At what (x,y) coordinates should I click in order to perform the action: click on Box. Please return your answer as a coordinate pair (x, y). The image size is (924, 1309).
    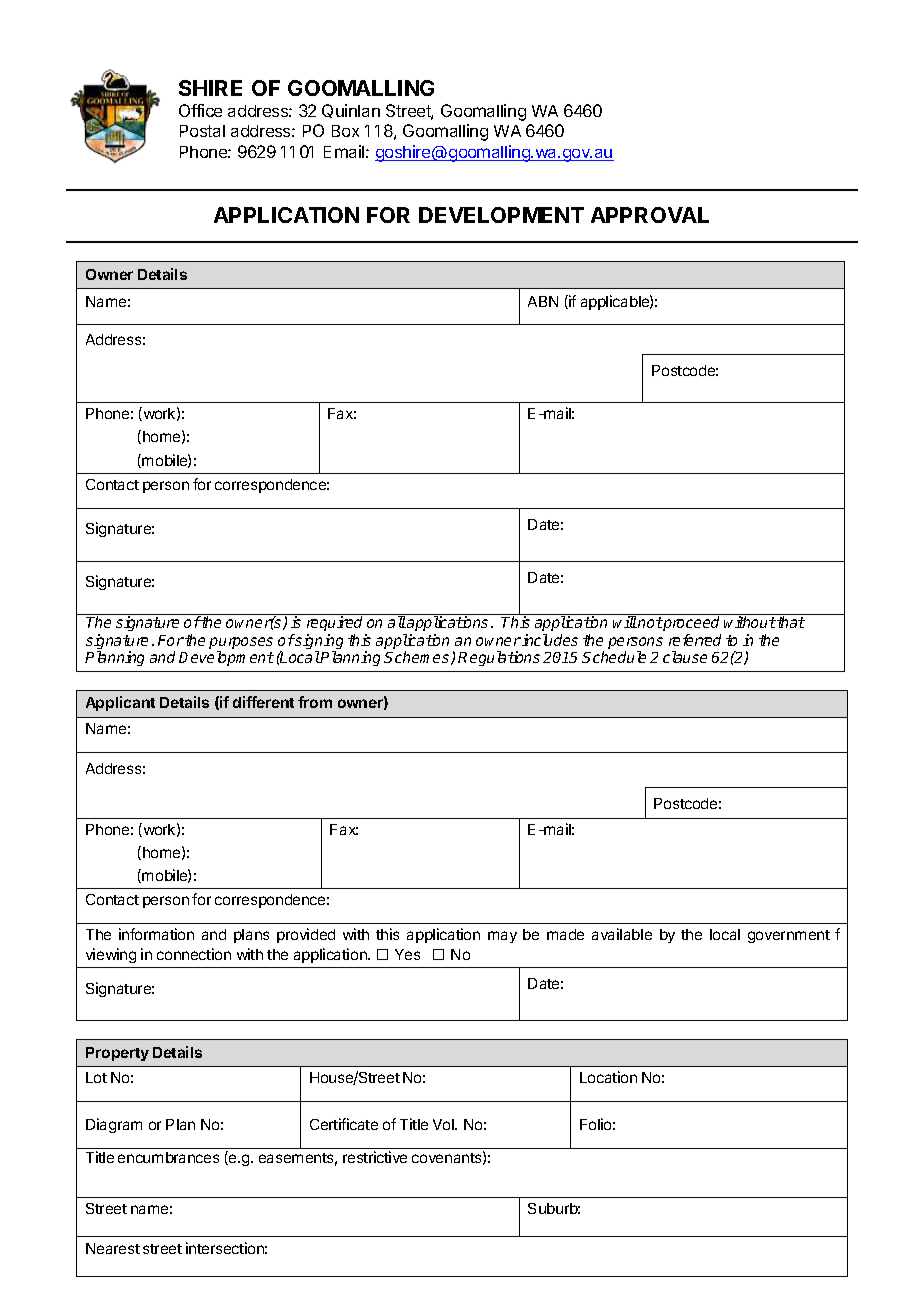
    Looking at the image, I should click on (345, 131).
